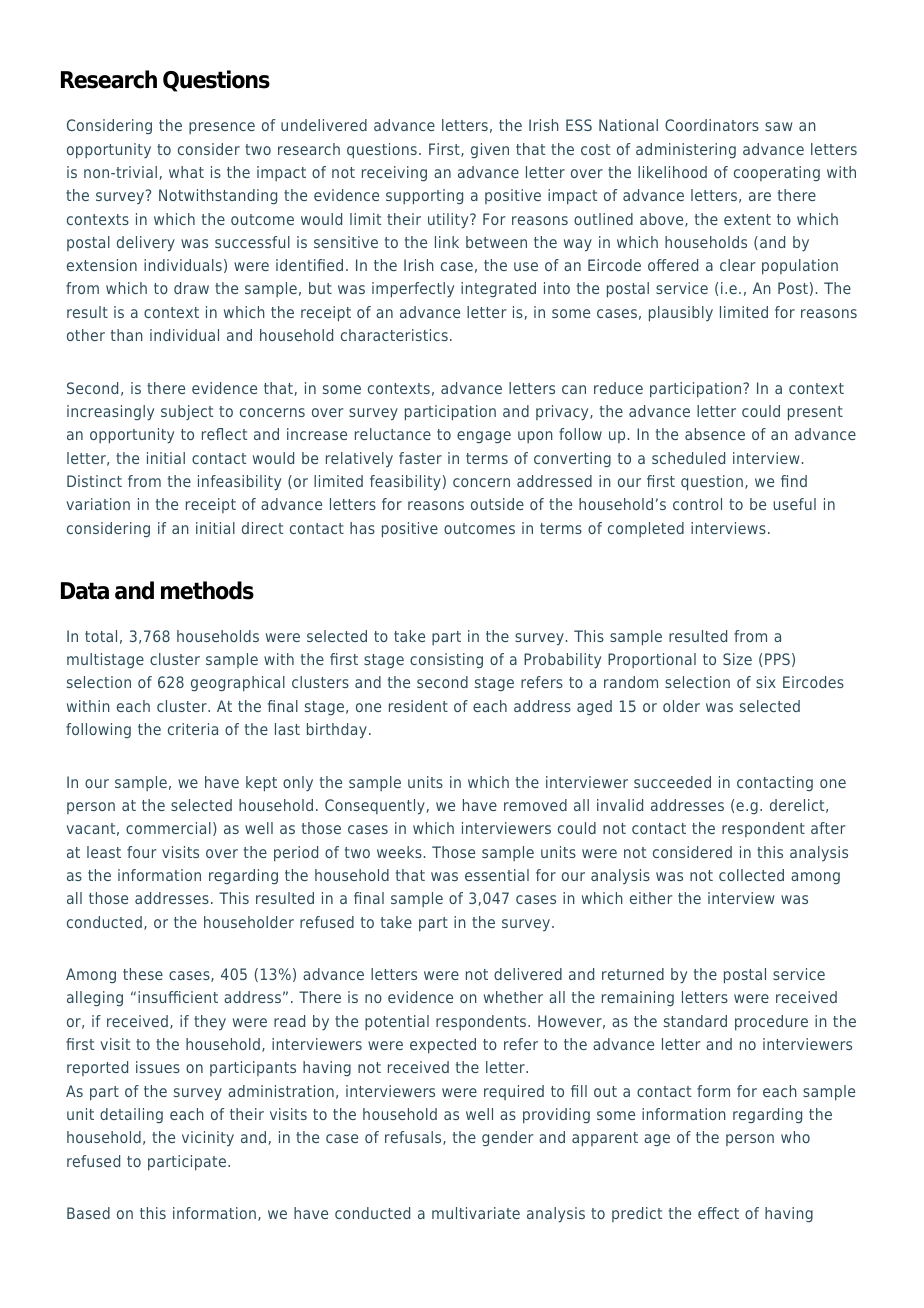 The height and width of the screenshot is (1308, 924). What do you see at coordinates (207, 590) in the screenshot?
I see `methods` at bounding box center [207, 590].
